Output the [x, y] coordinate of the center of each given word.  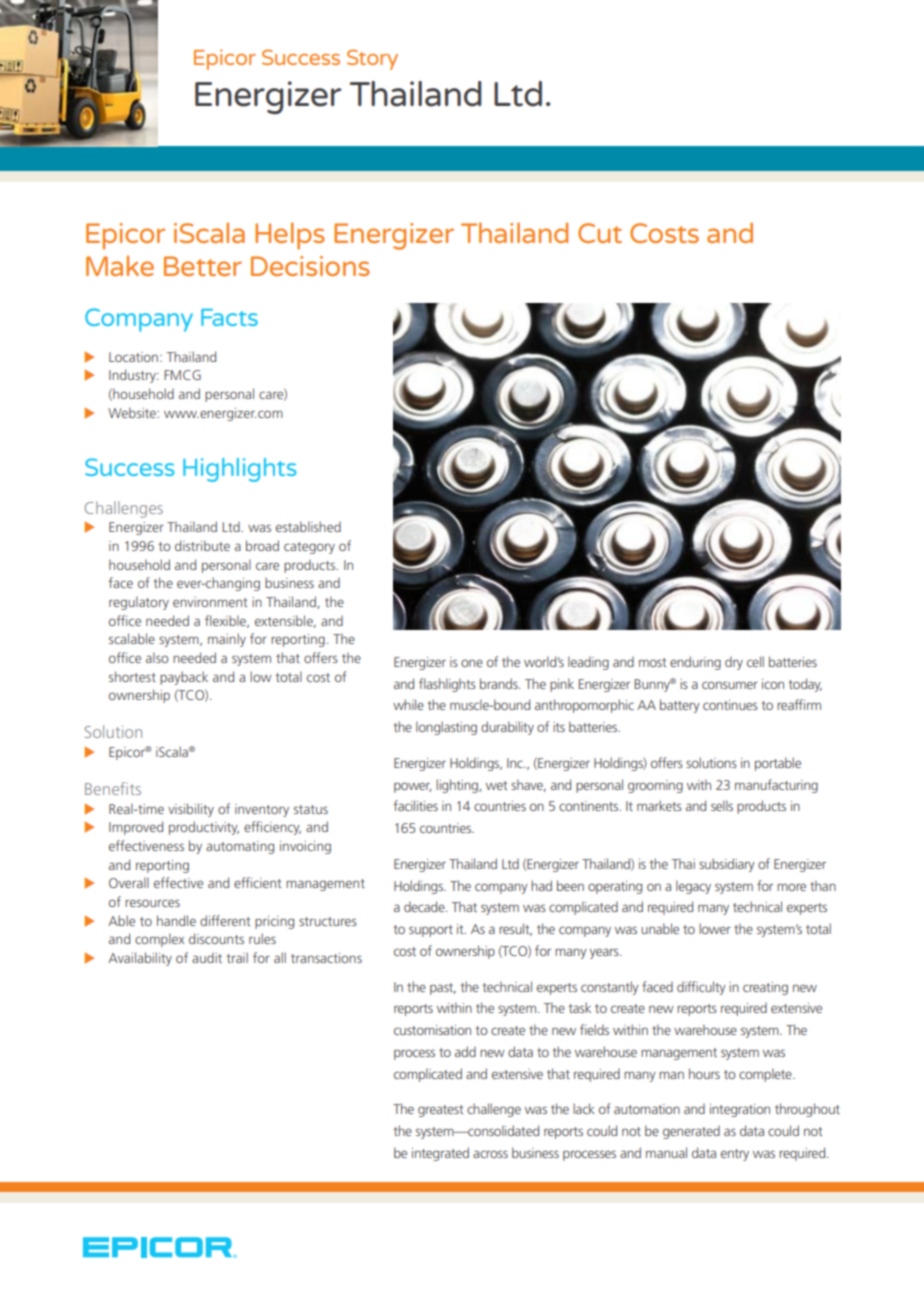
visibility [191, 810]
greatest [441, 1111]
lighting [458, 786]
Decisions [310, 266]
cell [755, 661]
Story [372, 59]
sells [722, 805]
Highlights [240, 470]
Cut [600, 233]
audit [207, 957]
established [308, 526]
